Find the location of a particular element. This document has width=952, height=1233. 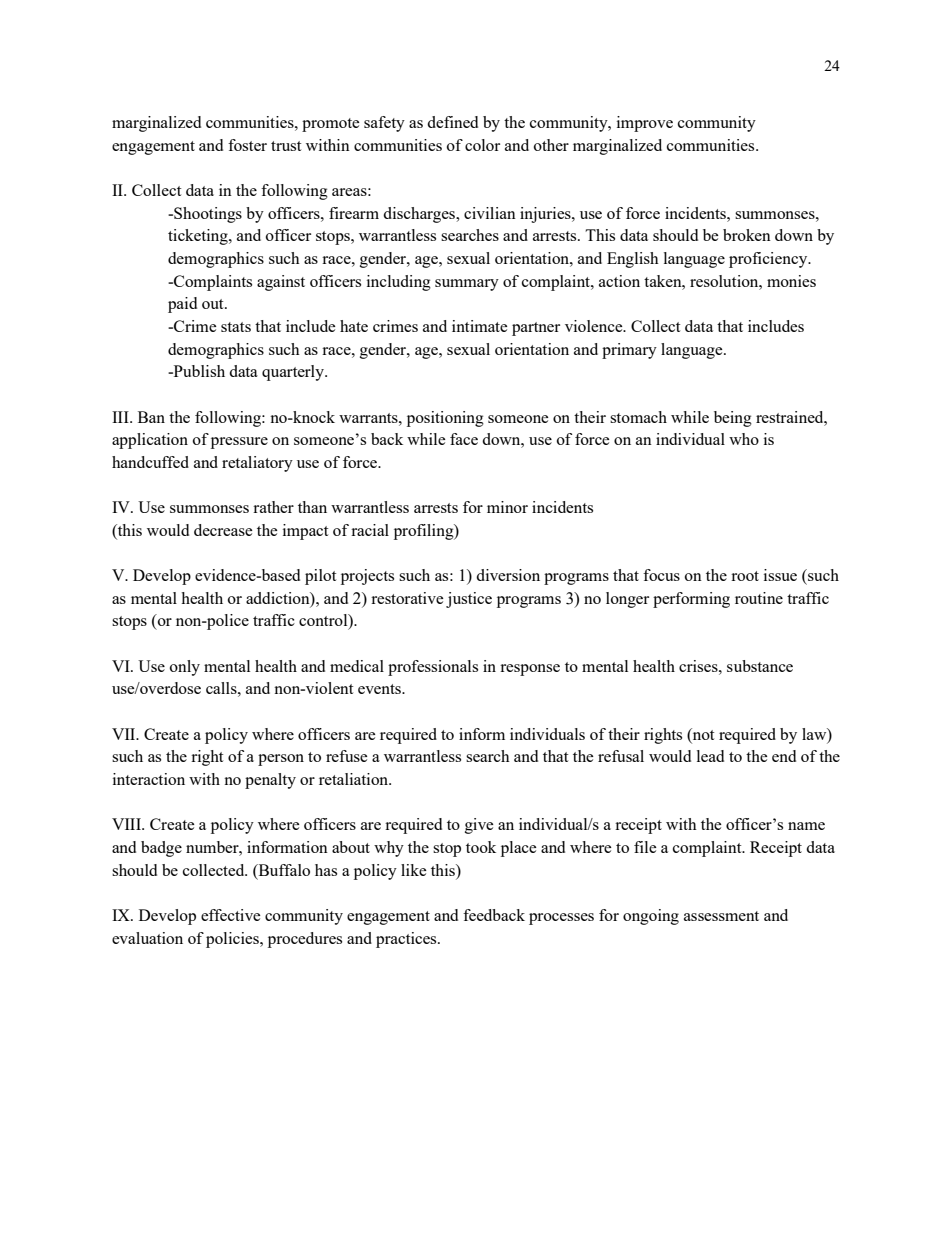

primary is located at coordinates (629, 351).
